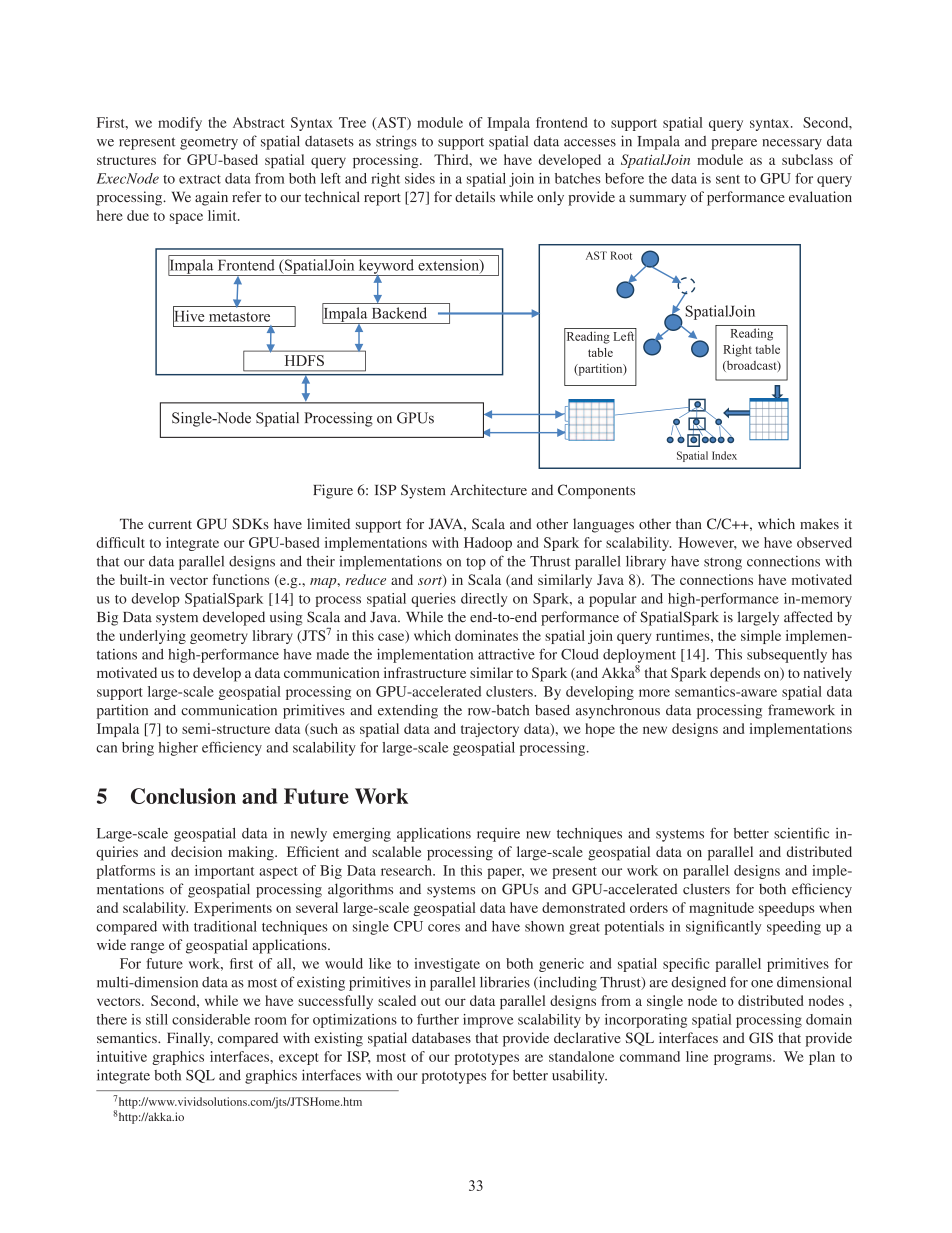 Image resolution: width=952 pixels, height=1233 pixels. Describe the element at coordinates (506, 654) in the page. I see `attractive` at that location.
